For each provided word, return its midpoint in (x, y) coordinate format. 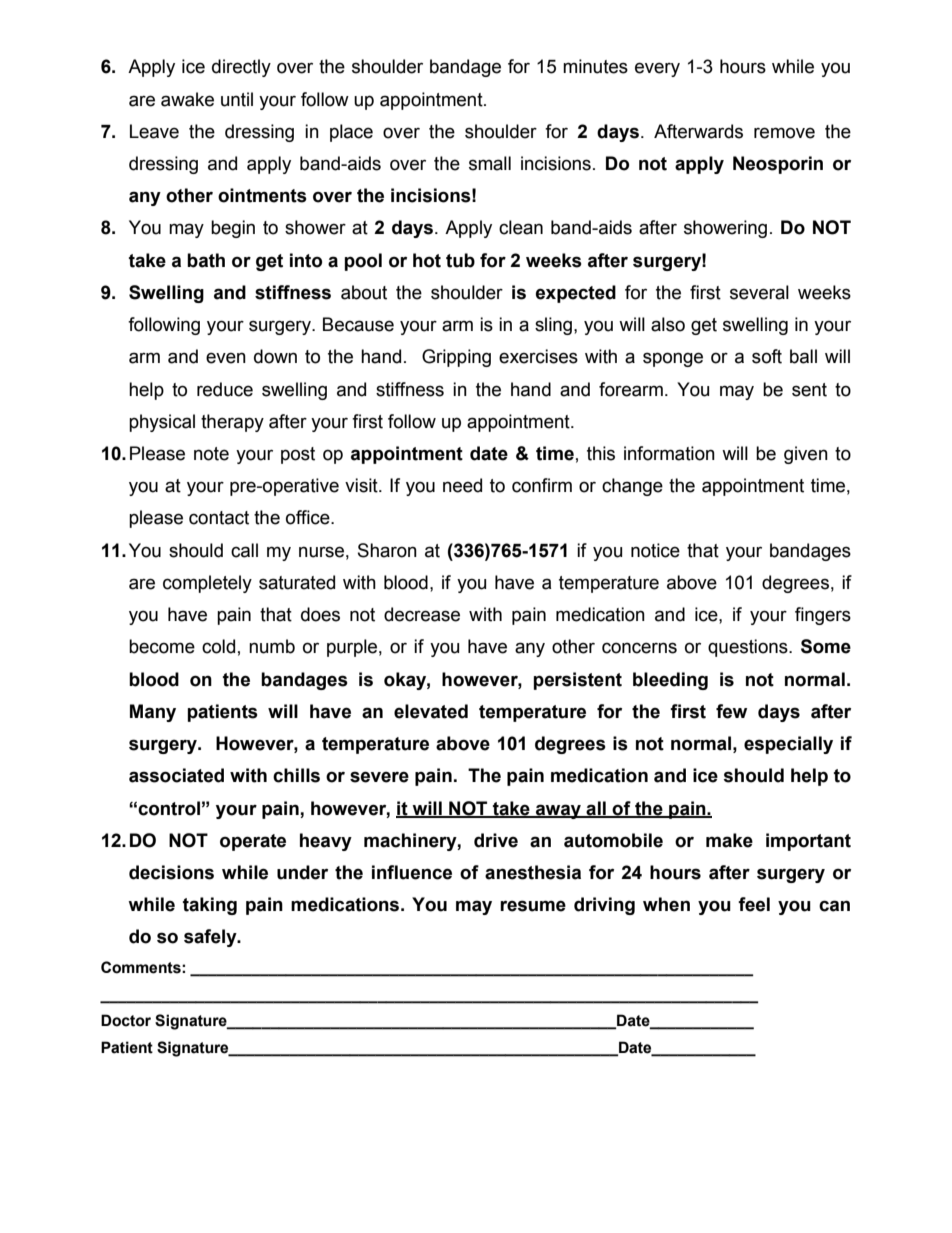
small (490, 163)
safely (211, 938)
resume (533, 906)
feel (754, 904)
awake (187, 99)
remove (784, 133)
